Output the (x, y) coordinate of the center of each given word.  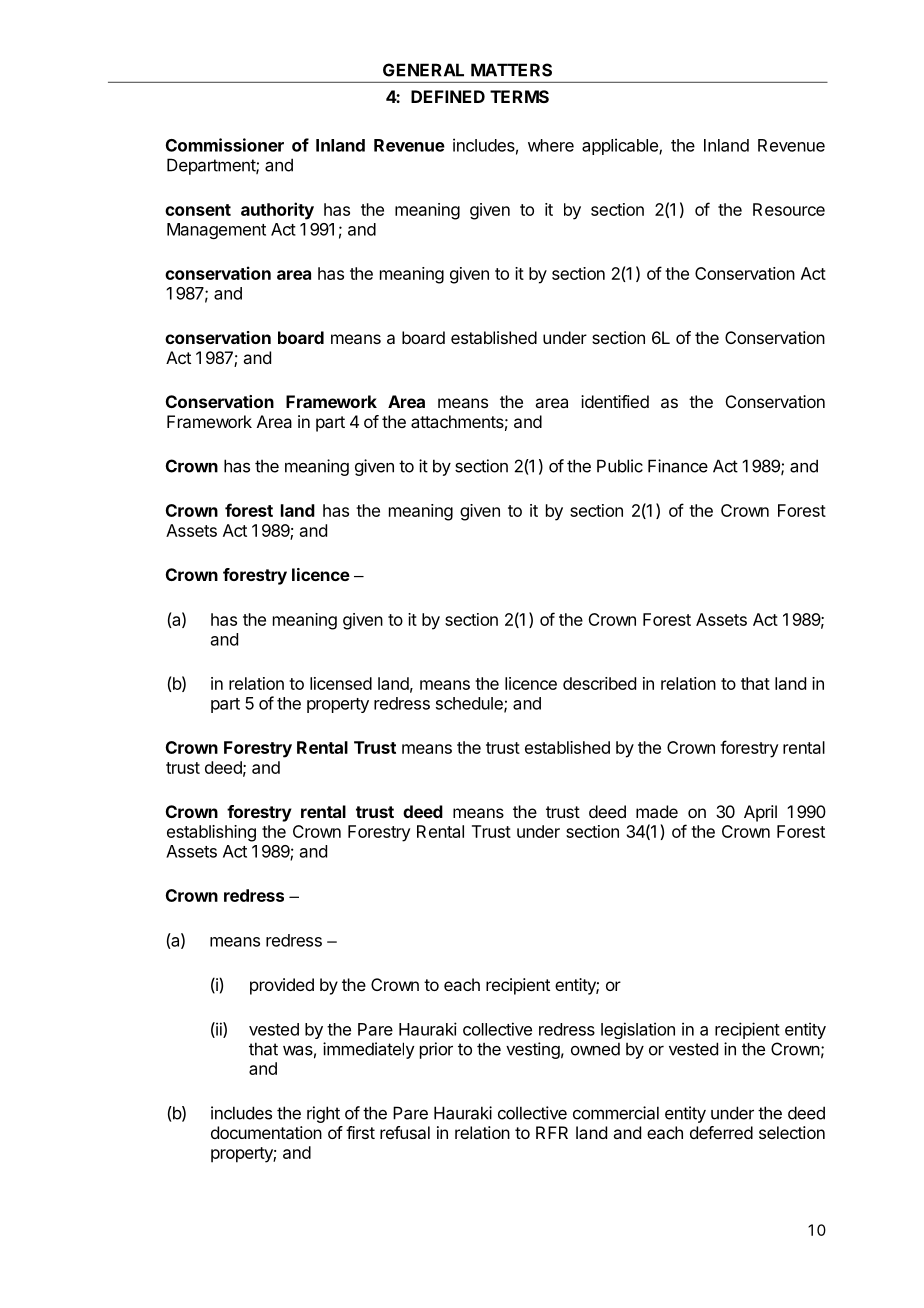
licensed (341, 683)
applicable (621, 146)
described (599, 683)
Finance (678, 466)
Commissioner (225, 145)
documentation (266, 1132)
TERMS (519, 96)
